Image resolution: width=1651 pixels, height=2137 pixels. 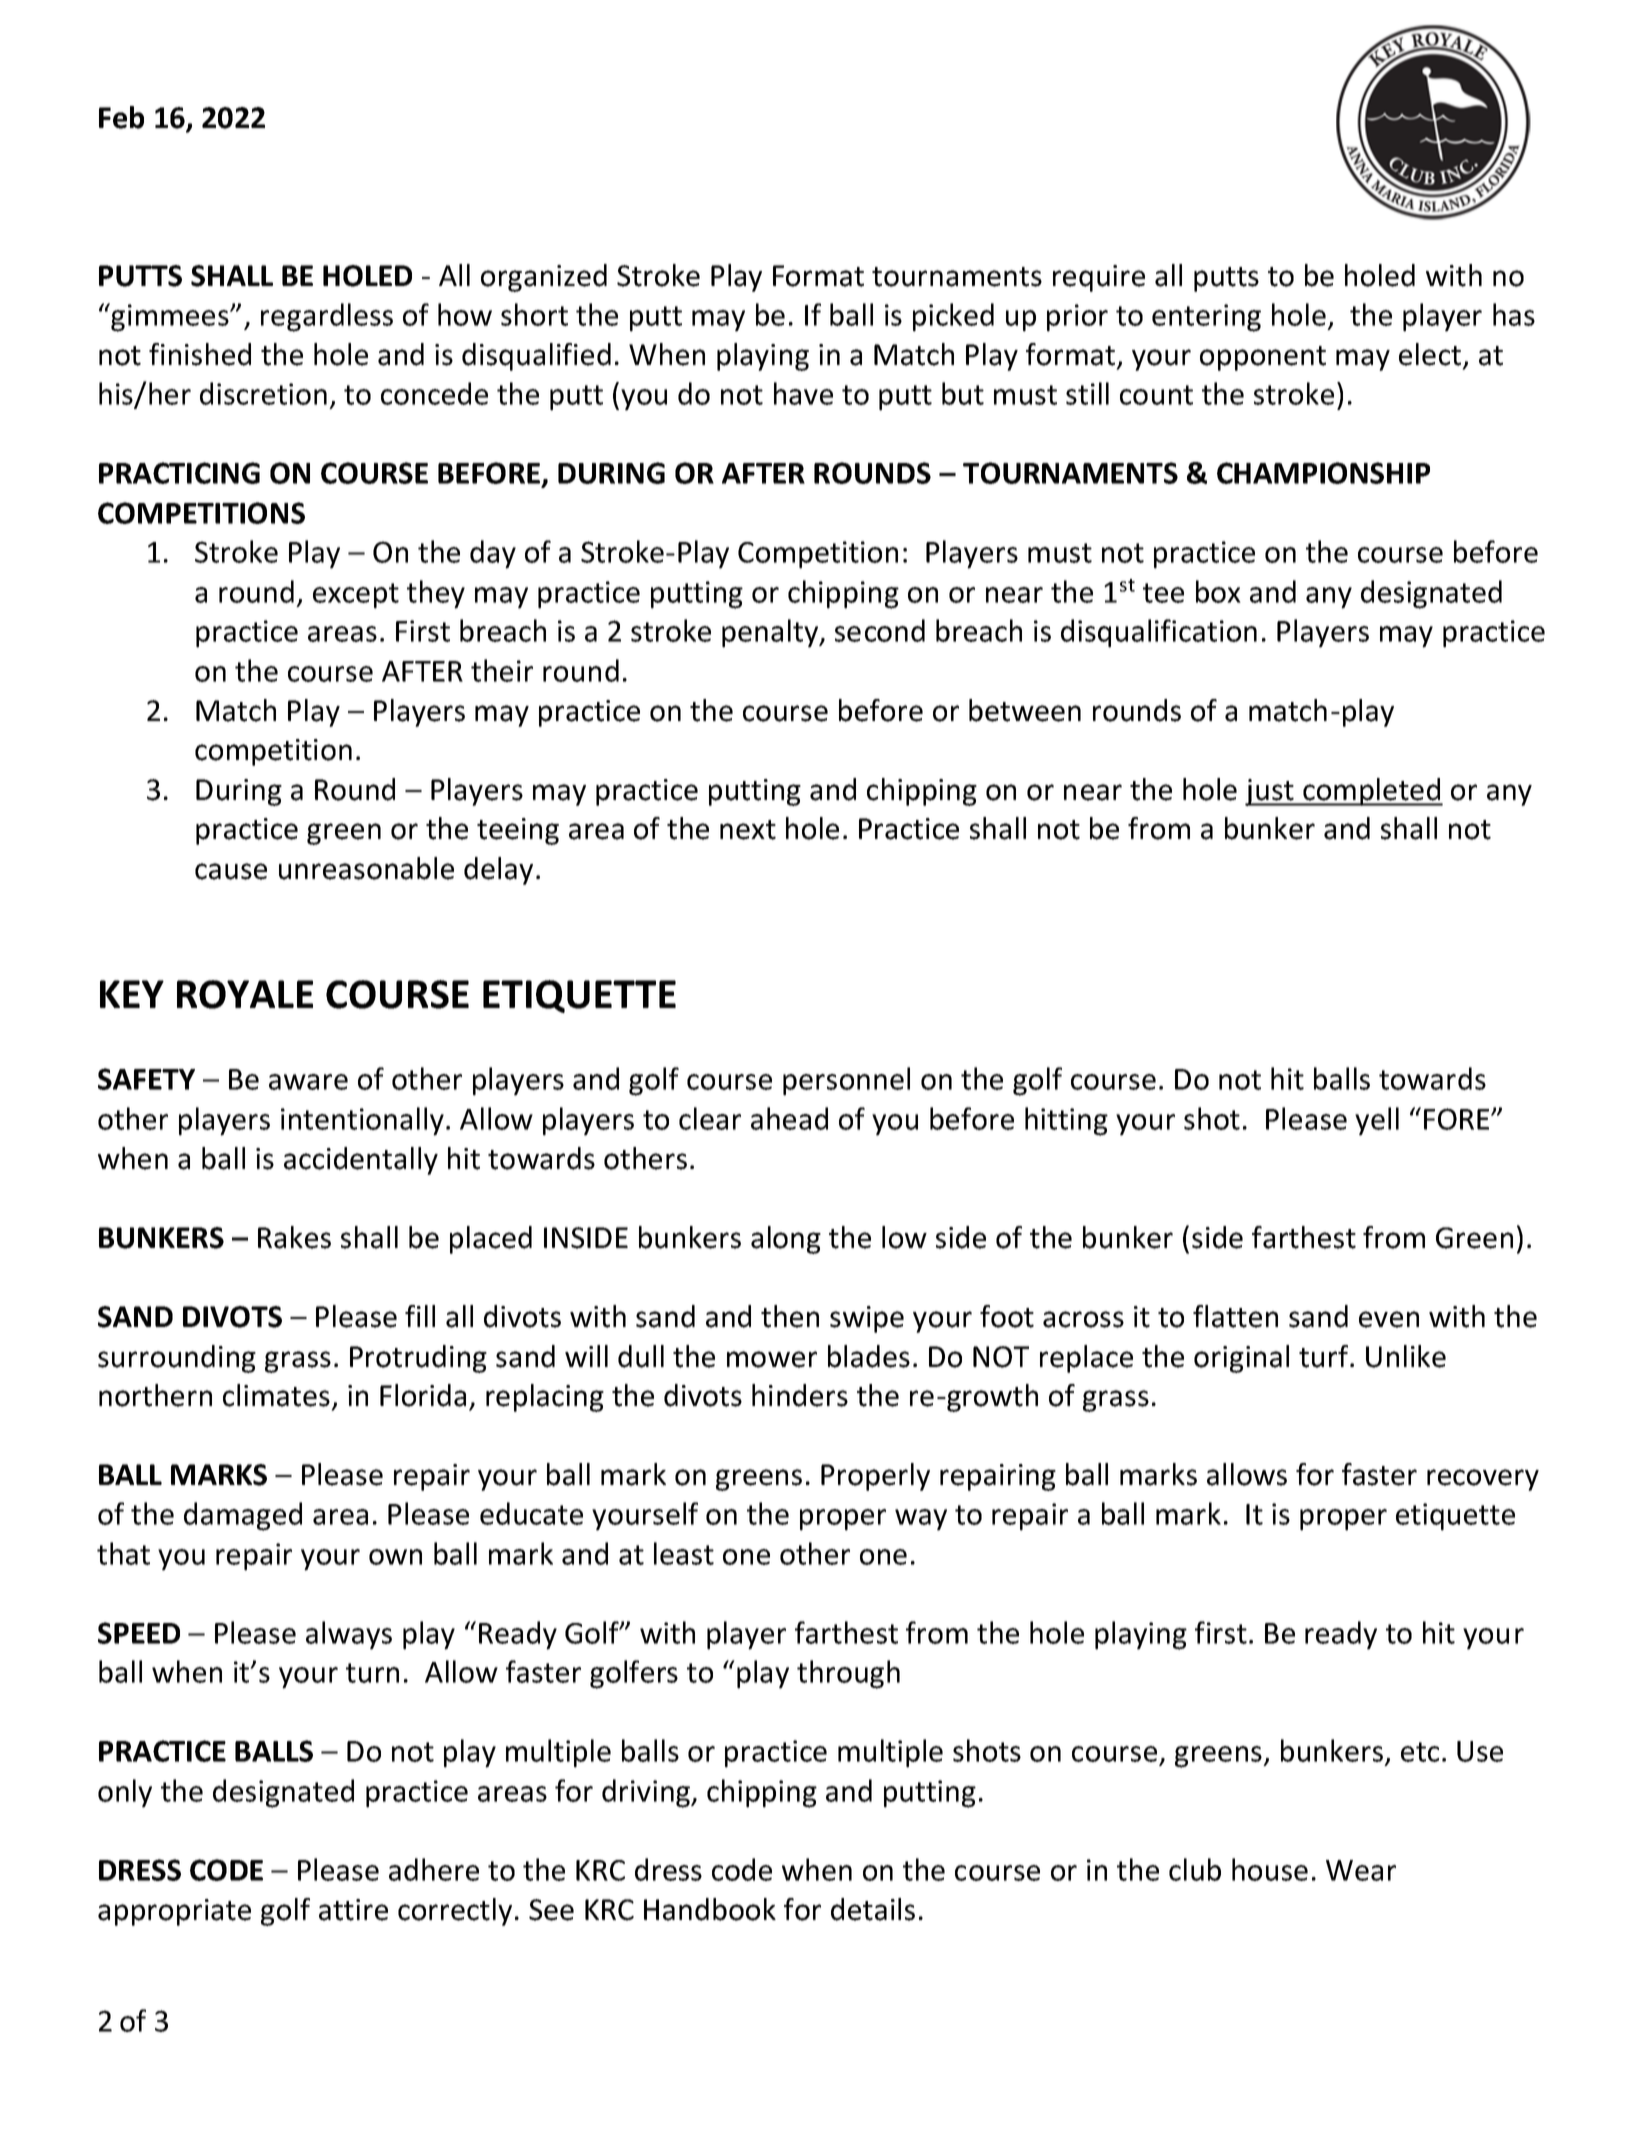 I want to click on personnel, so click(x=846, y=1081).
